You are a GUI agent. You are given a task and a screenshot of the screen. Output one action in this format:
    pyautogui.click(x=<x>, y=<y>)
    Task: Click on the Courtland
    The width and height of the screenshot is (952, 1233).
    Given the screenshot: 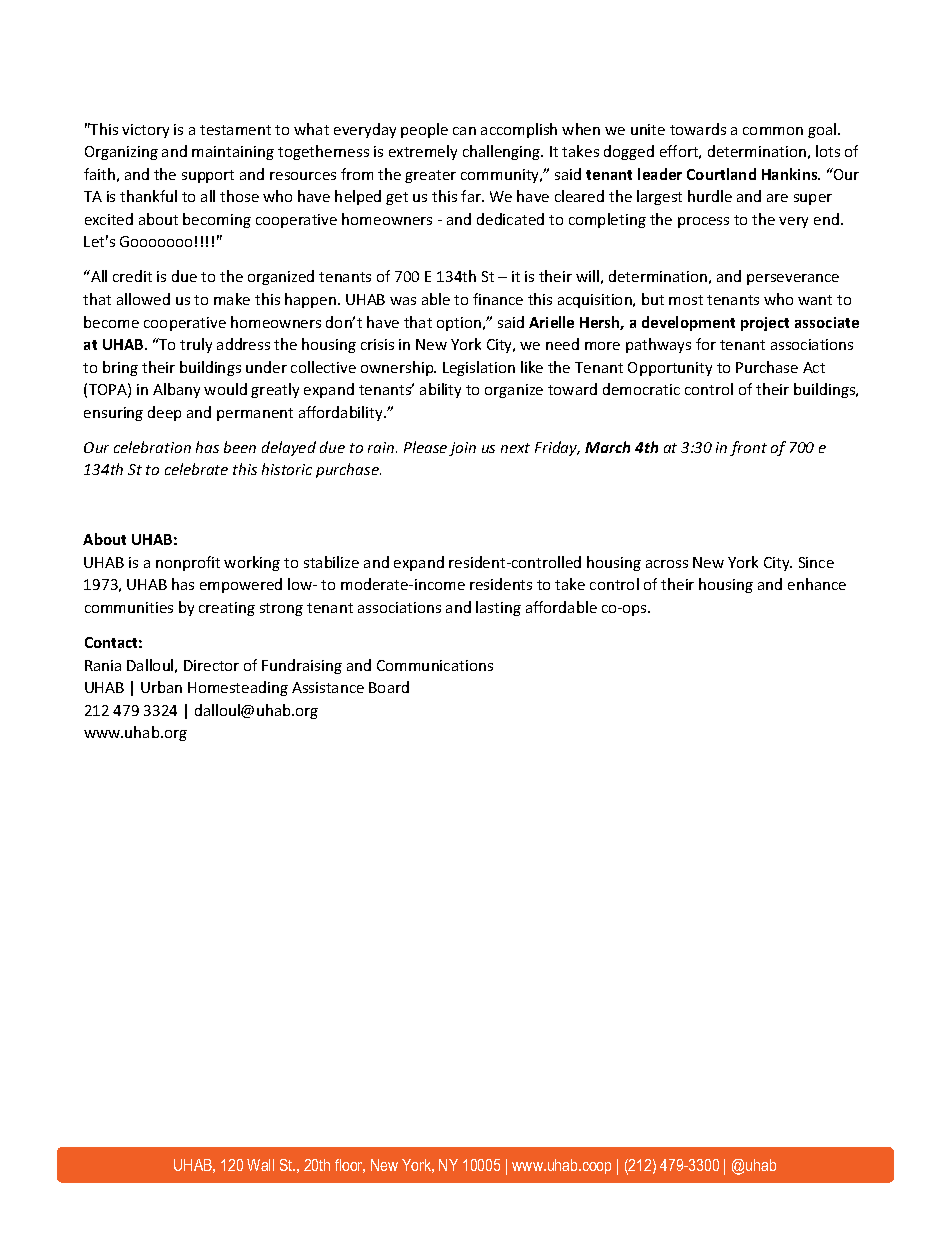 What is the action you would take?
    pyautogui.click(x=721, y=174)
